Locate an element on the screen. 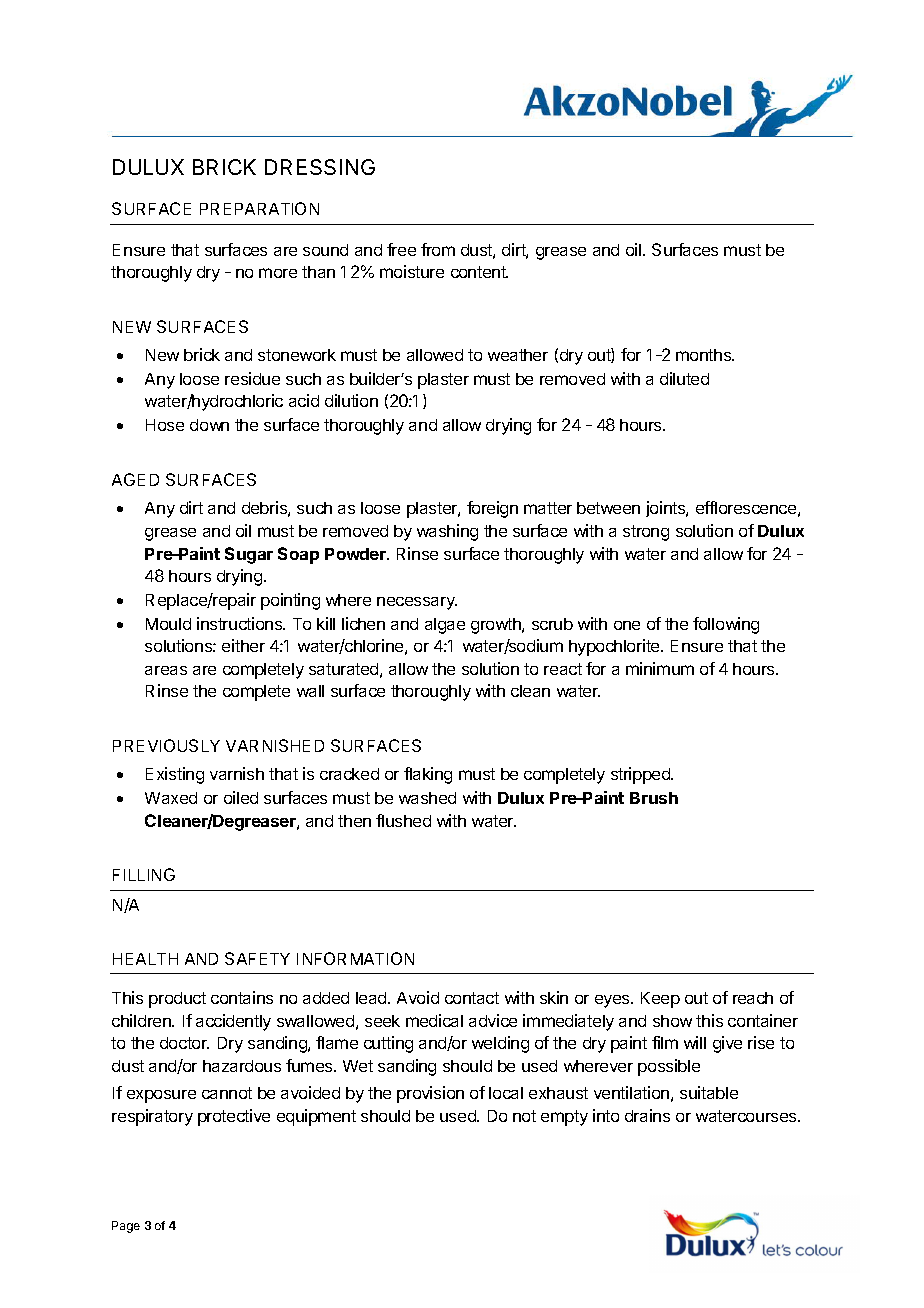 The height and width of the screenshot is (1308, 924). contact is located at coordinates (472, 998).
